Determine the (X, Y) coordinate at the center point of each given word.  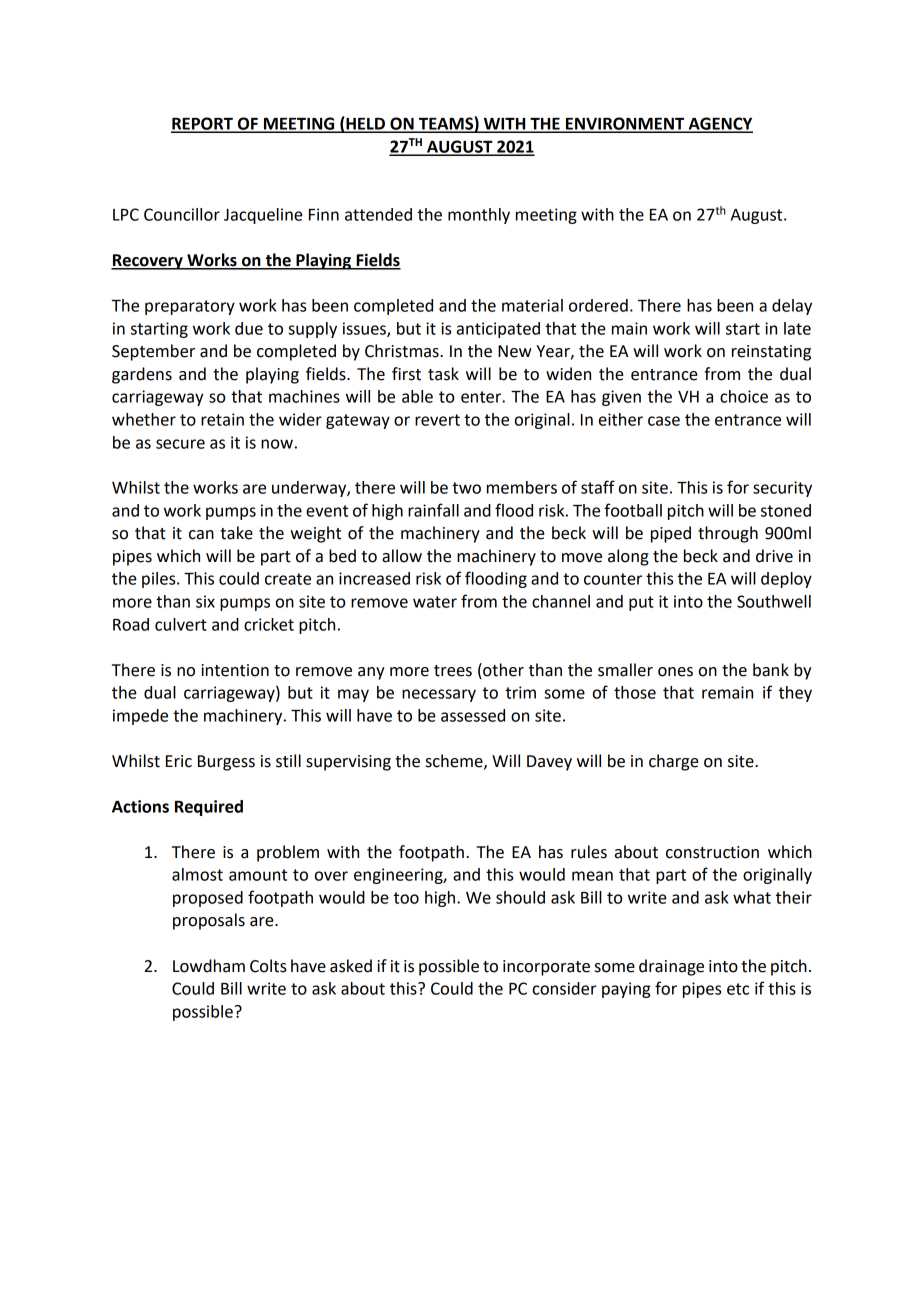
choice (744, 396)
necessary (439, 695)
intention (235, 670)
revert (437, 420)
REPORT (203, 124)
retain (222, 419)
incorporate (546, 968)
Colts (268, 966)
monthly (479, 216)
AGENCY (719, 124)
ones (675, 672)
